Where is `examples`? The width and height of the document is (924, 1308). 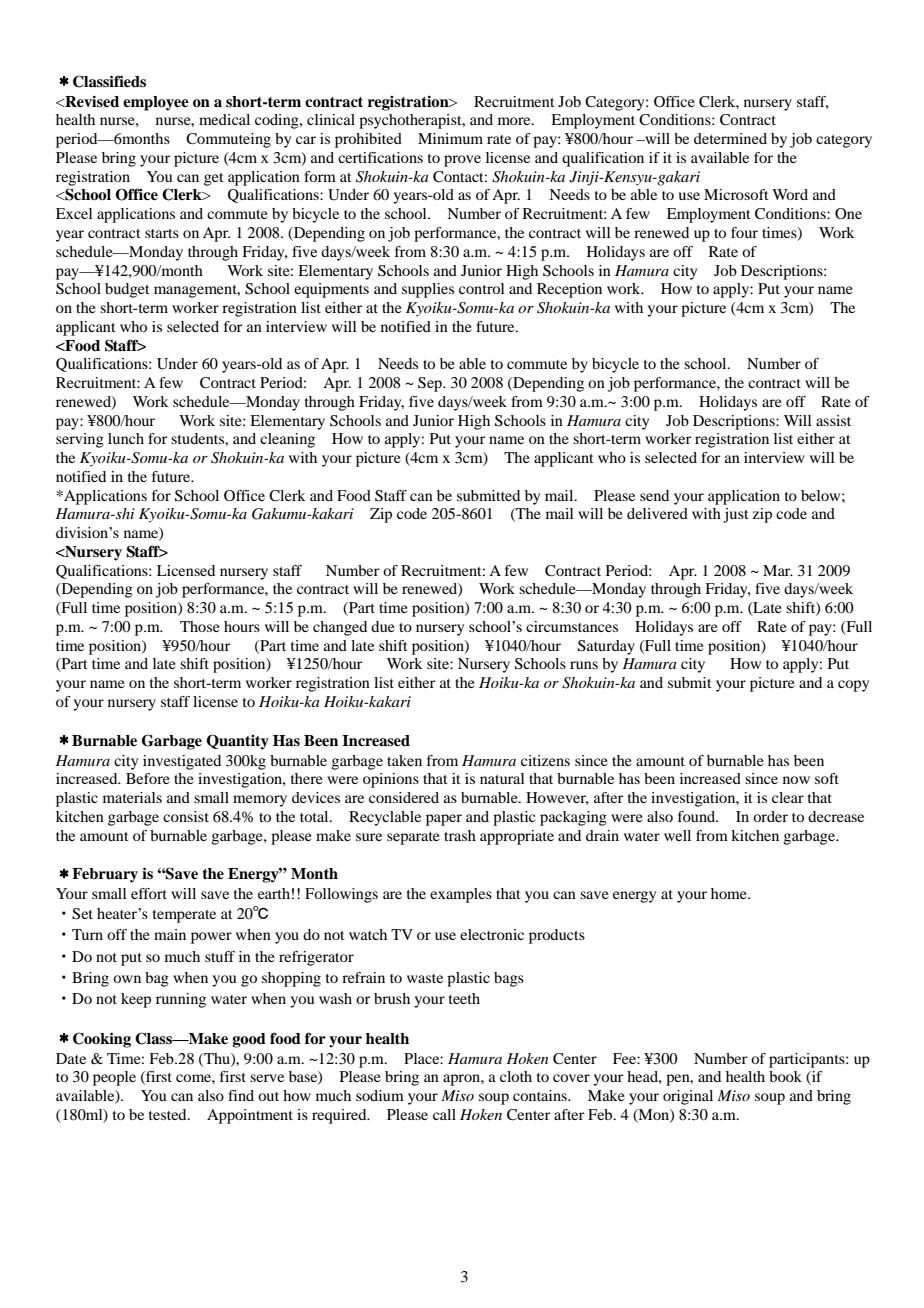
examples is located at coordinates (461, 895).
